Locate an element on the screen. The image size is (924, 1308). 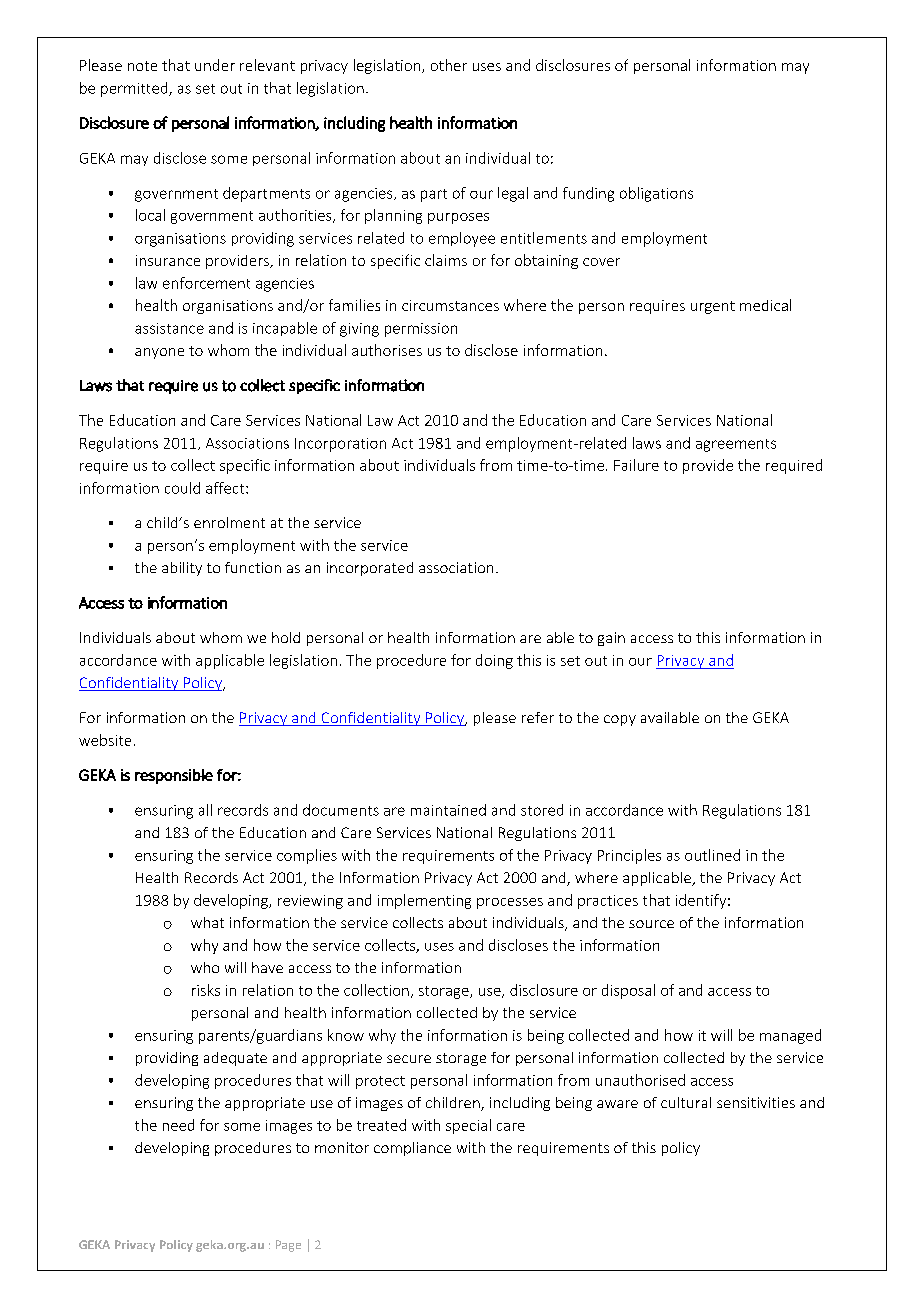
need is located at coordinates (178, 1125).
